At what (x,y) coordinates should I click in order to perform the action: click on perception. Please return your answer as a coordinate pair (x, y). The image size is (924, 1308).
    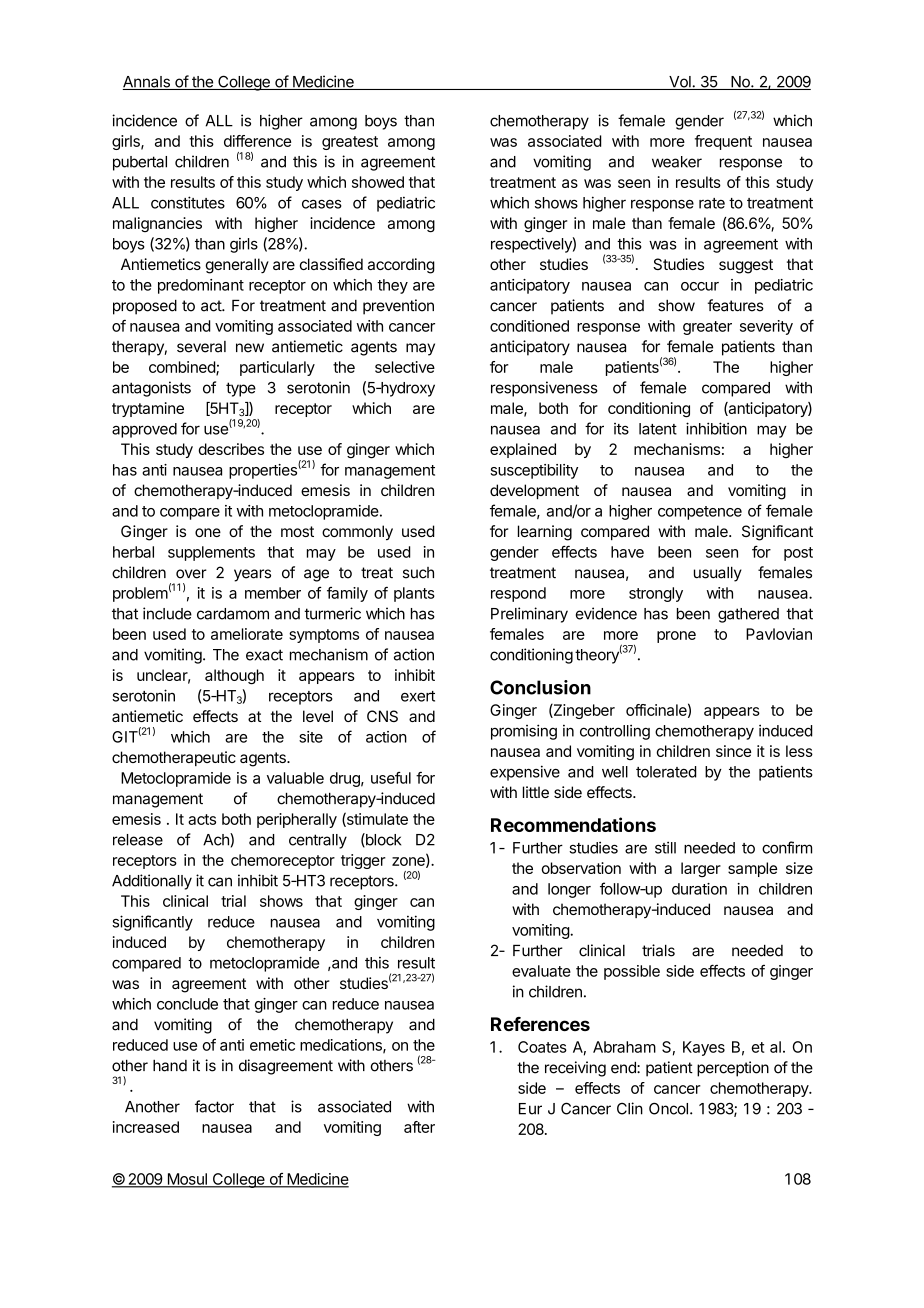
    Looking at the image, I should click on (733, 1069).
